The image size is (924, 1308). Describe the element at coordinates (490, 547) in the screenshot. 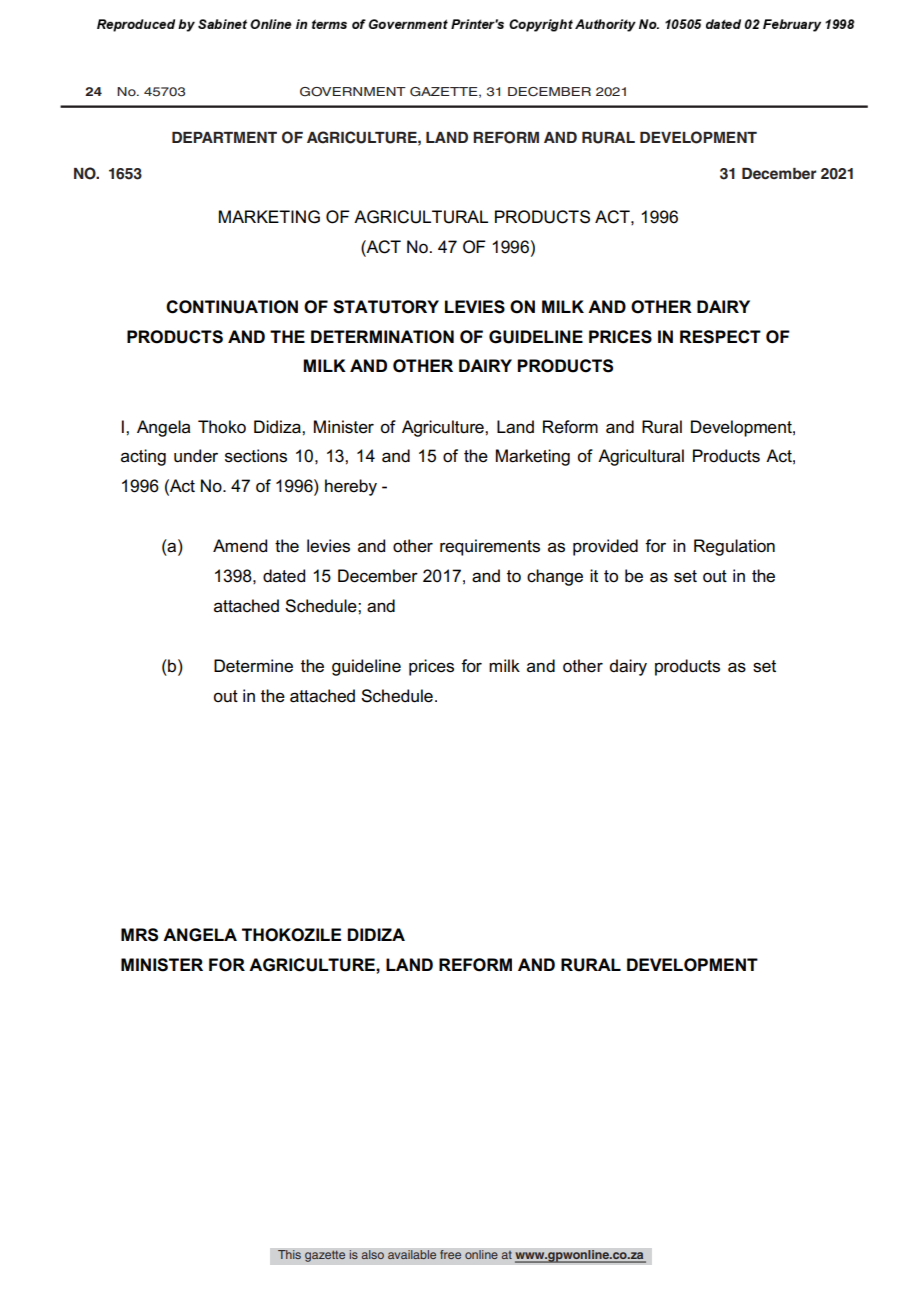

I see `requirements` at that location.
